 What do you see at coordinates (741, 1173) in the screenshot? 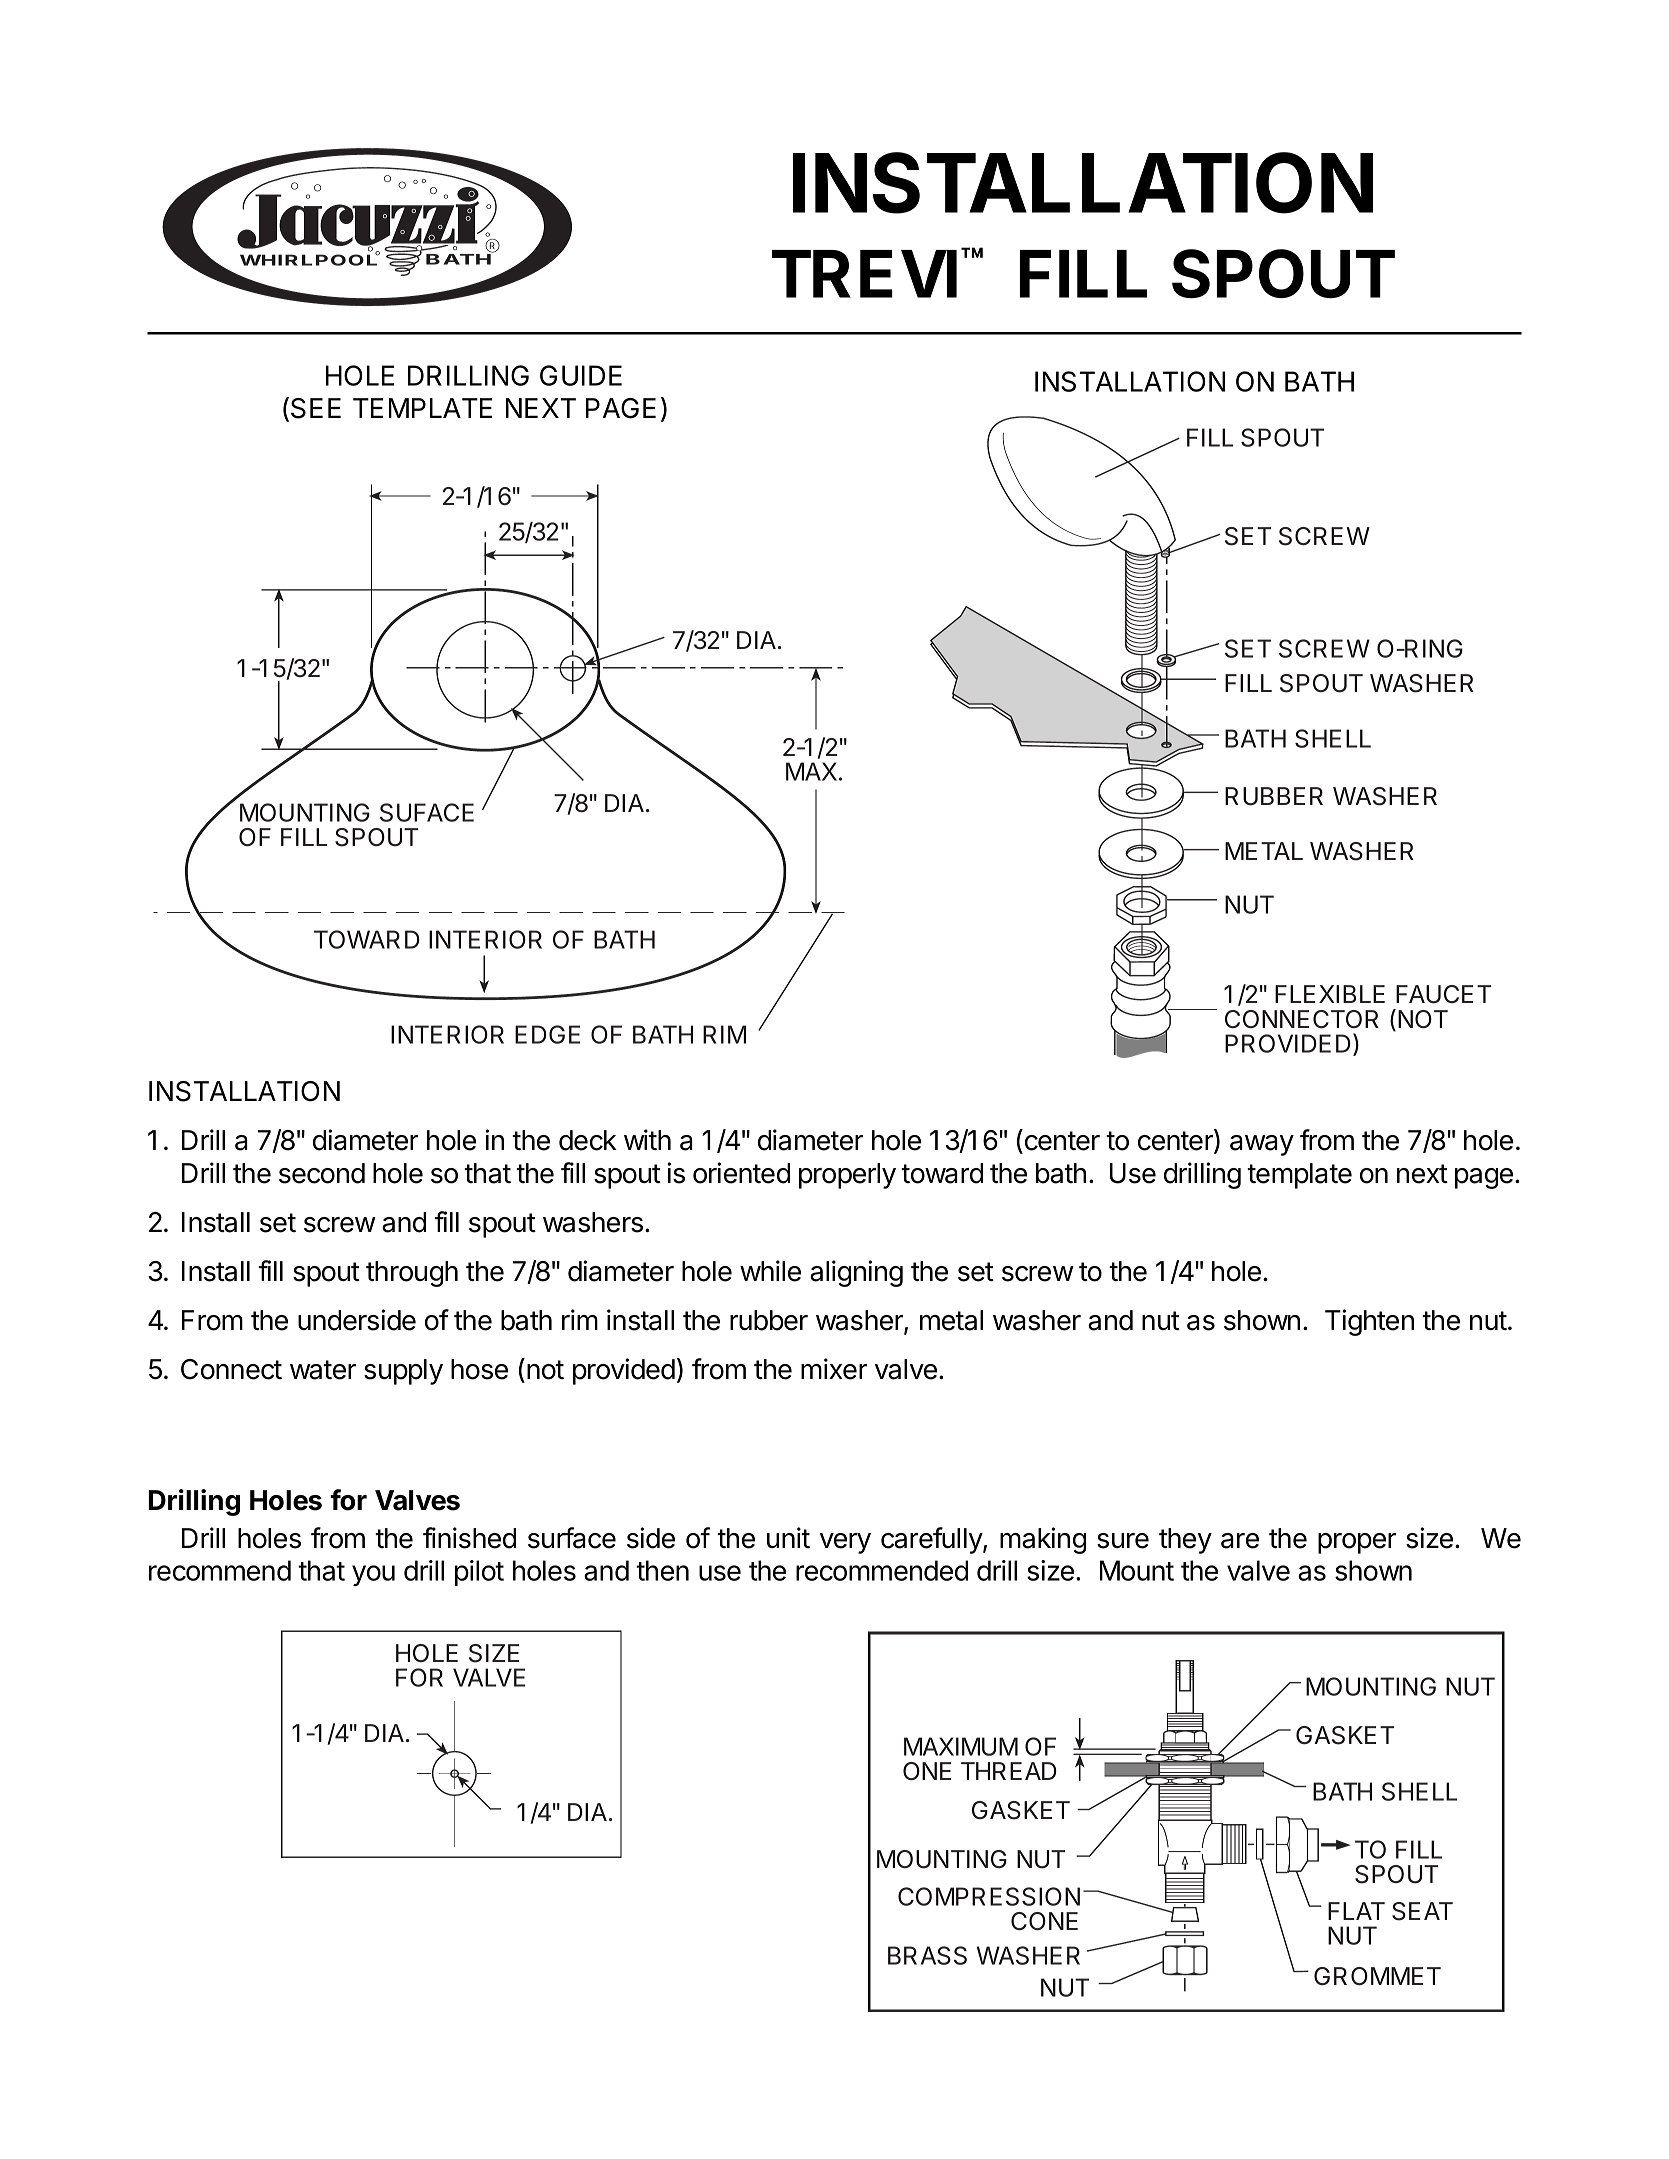
I see `oriented` at bounding box center [741, 1173].
